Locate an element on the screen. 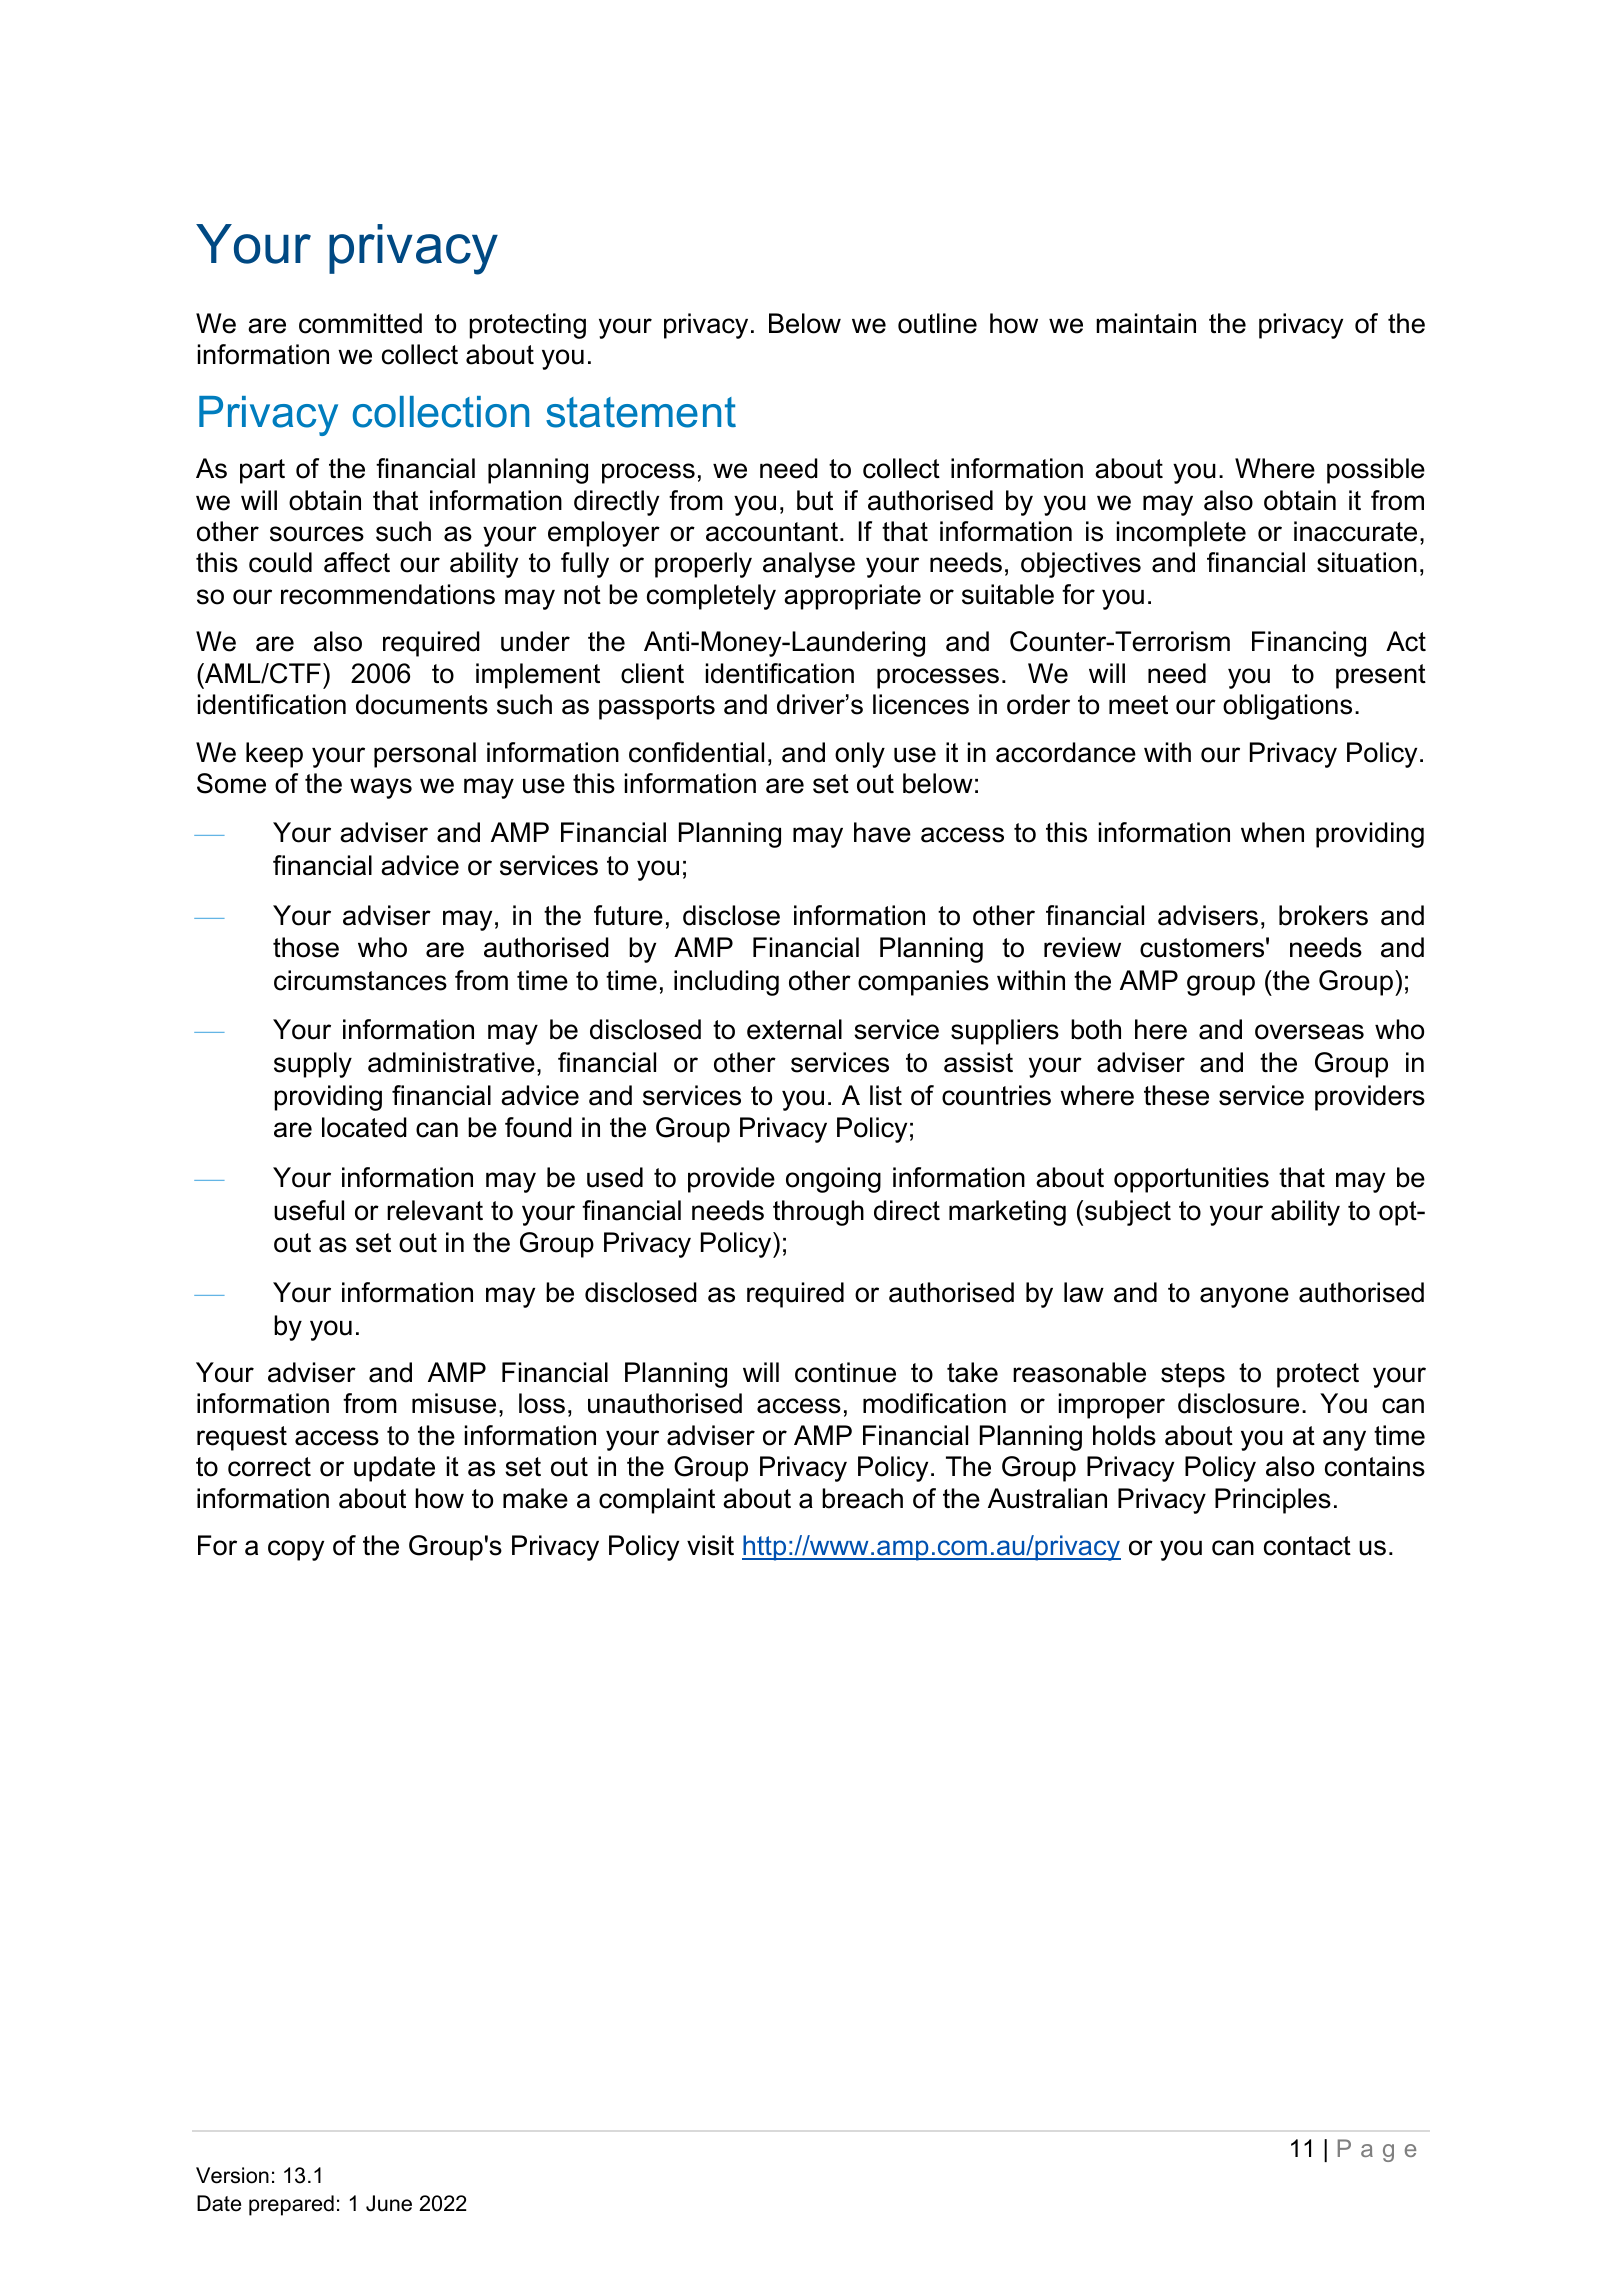 The image size is (1622, 2293). committed is located at coordinates (360, 323).
